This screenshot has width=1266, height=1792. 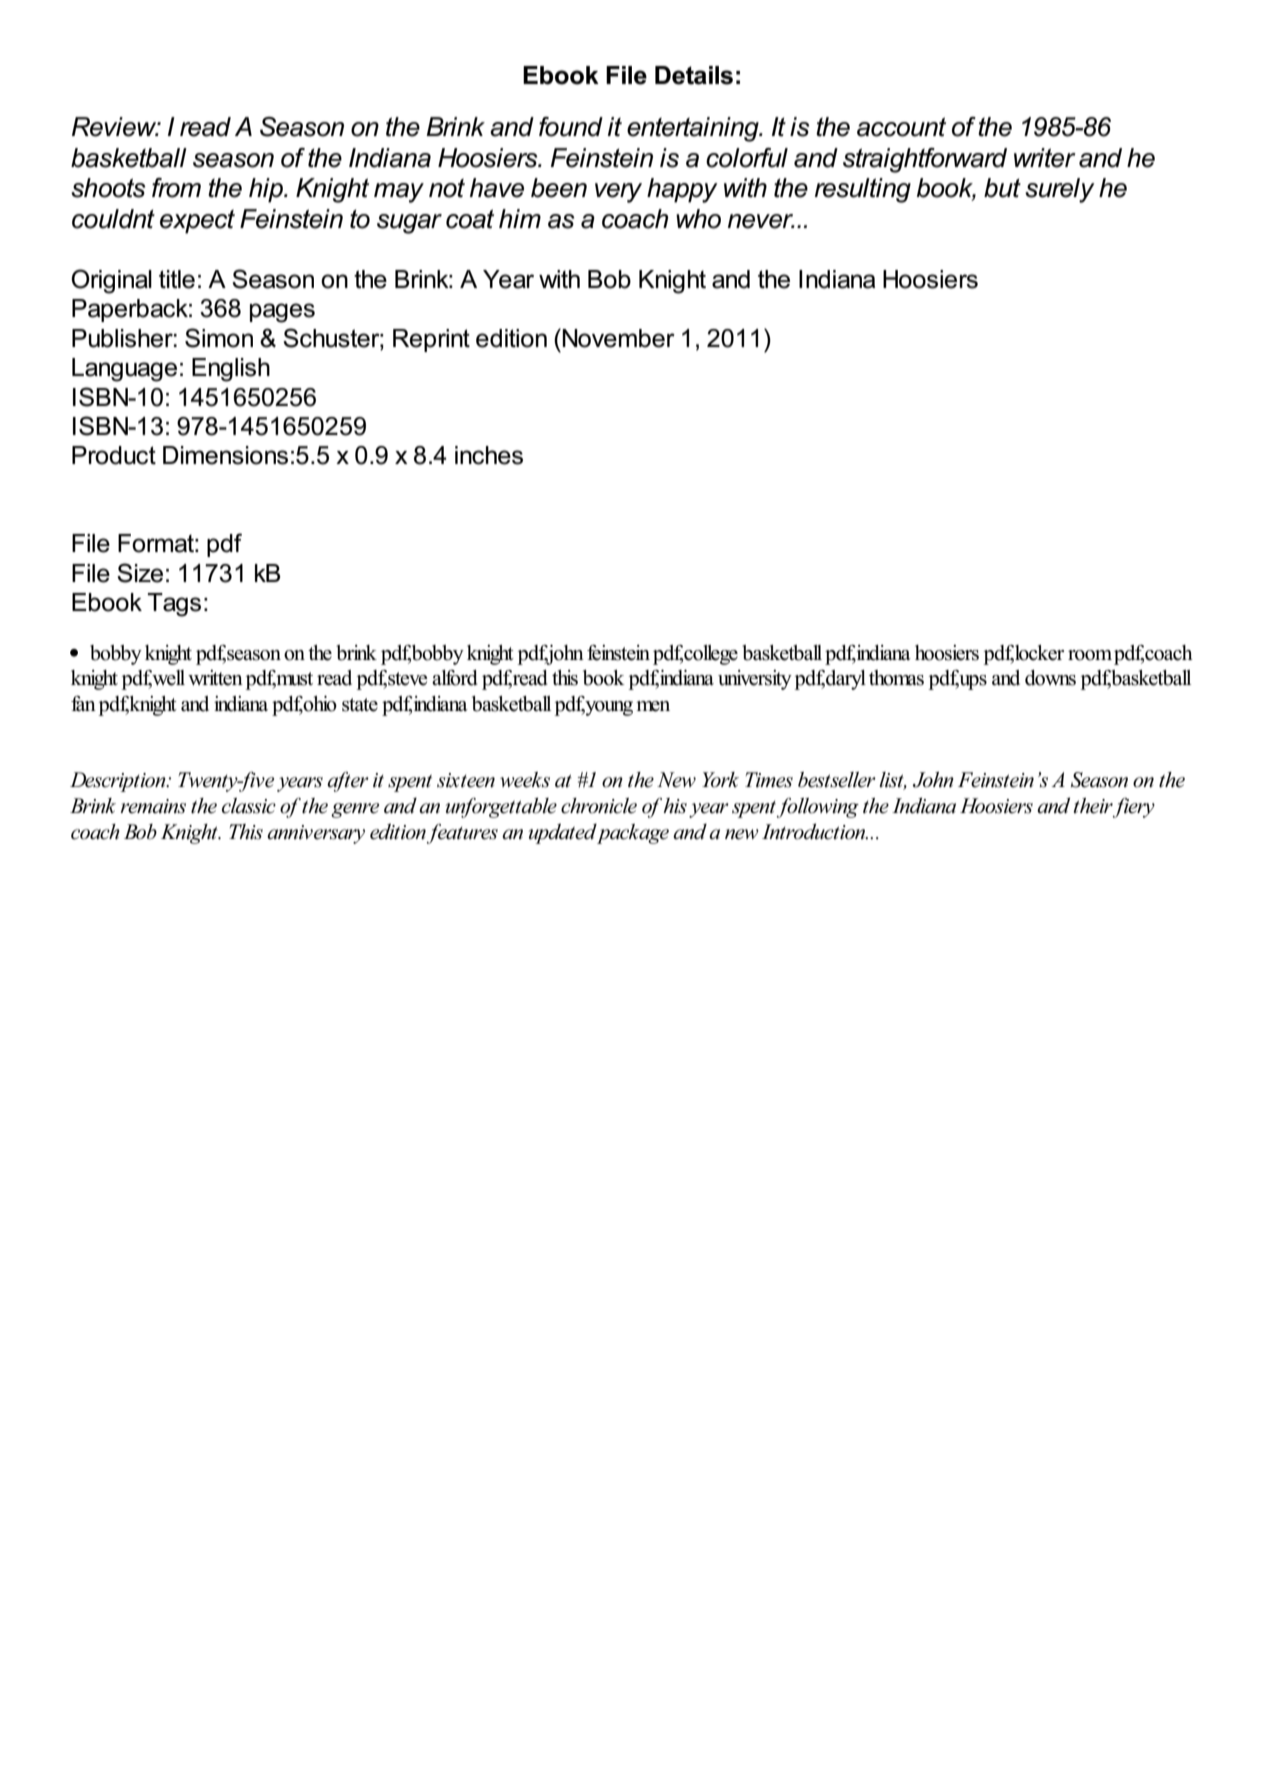 I want to click on inches, so click(x=489, y=455).
